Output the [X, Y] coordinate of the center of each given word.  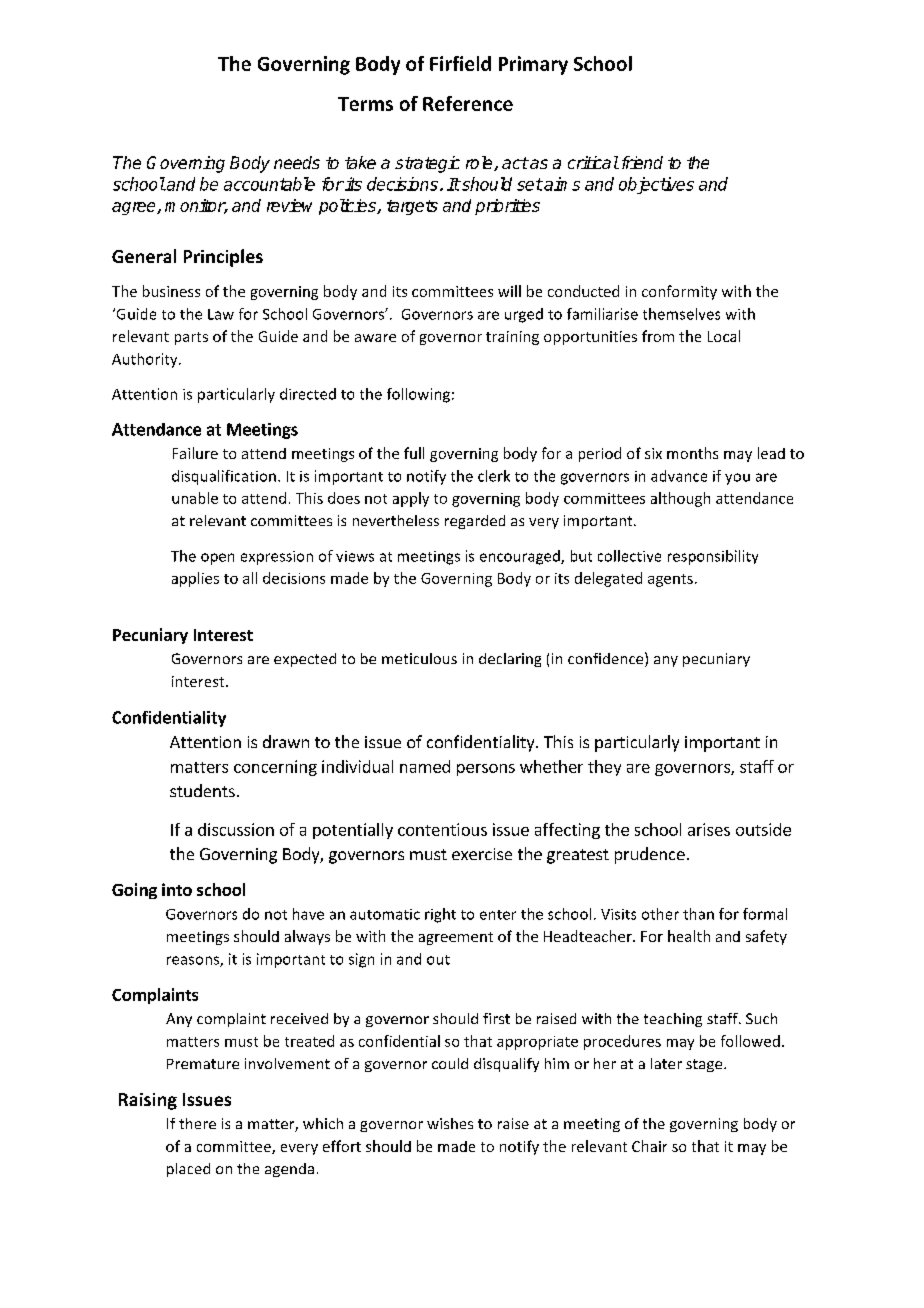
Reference [468, 103]
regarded [475, 522]
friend [640, 162]
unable [195, 498]
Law [221, 314]
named [425, 766]
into [177, 889]
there [197, 1123]
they [604, 768]
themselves [681, 314]
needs [297, 162]
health [689, 936]
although [680, 499]
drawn [286, 741]
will [509, 291]
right [440, 915]
